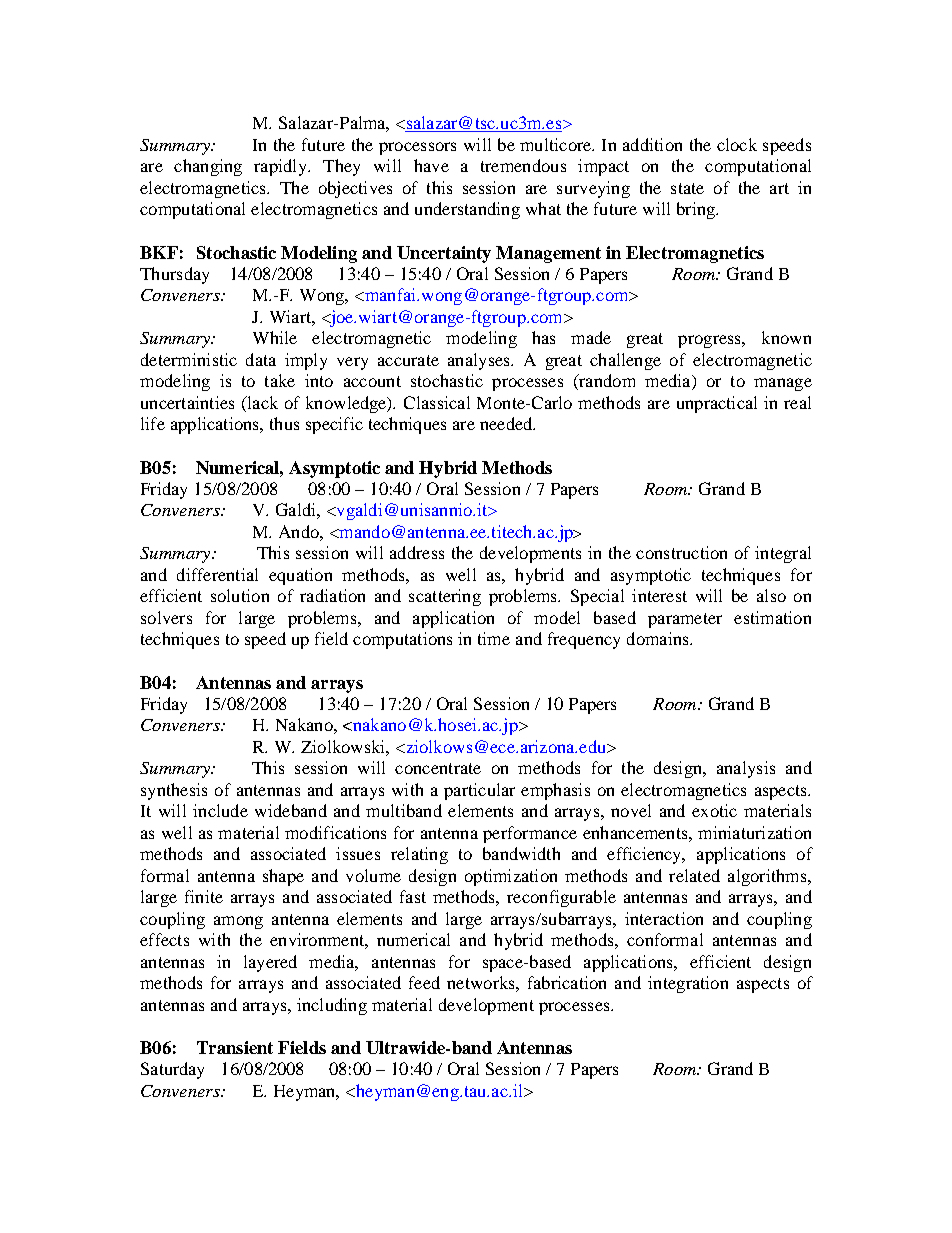 The height and width of the screenshot is (1233, 952). Describe the element at coordinates (208, 167) in the screenshot. I see `changing` at that location.
